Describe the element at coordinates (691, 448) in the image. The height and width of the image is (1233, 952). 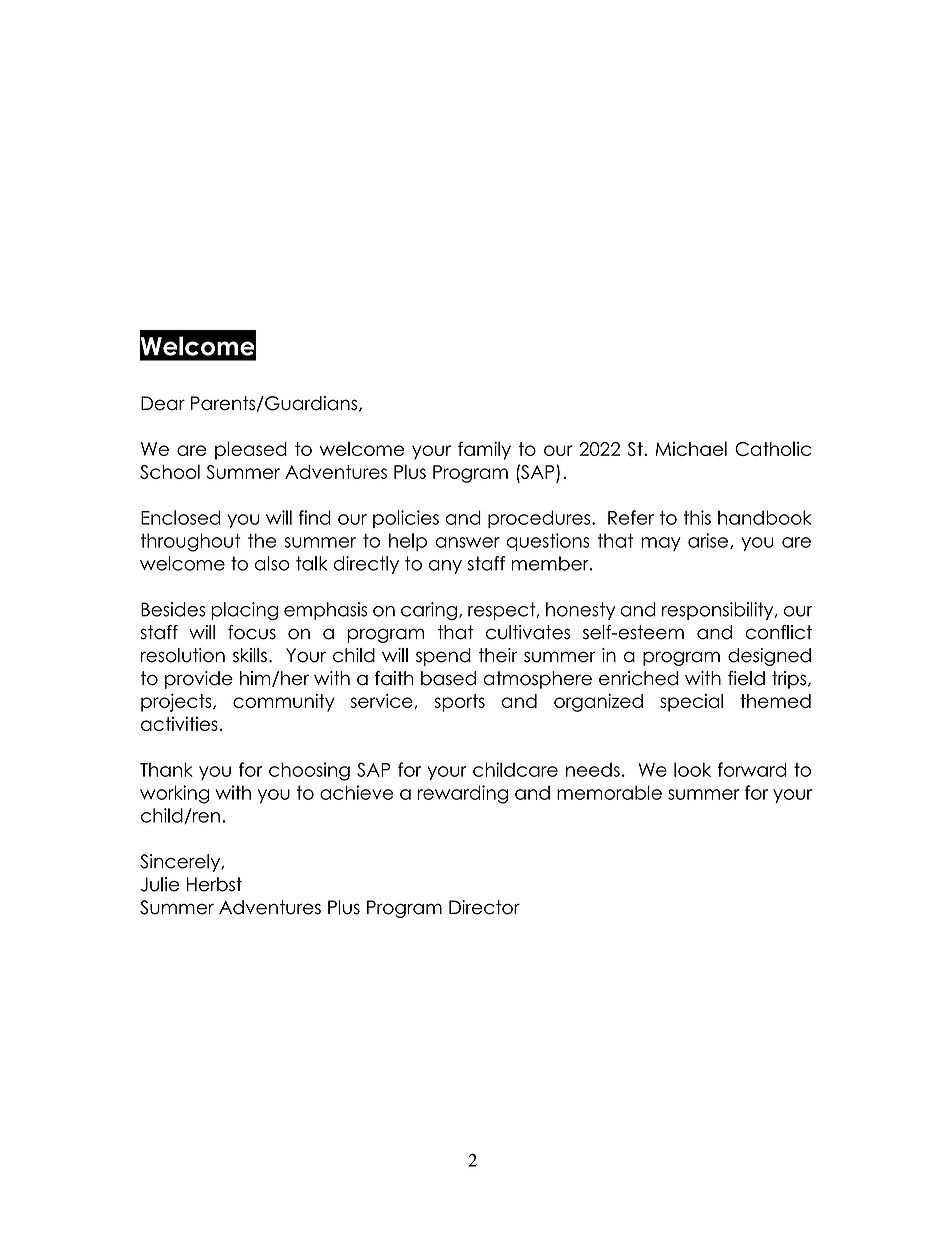
I see `Michael` at that location.
